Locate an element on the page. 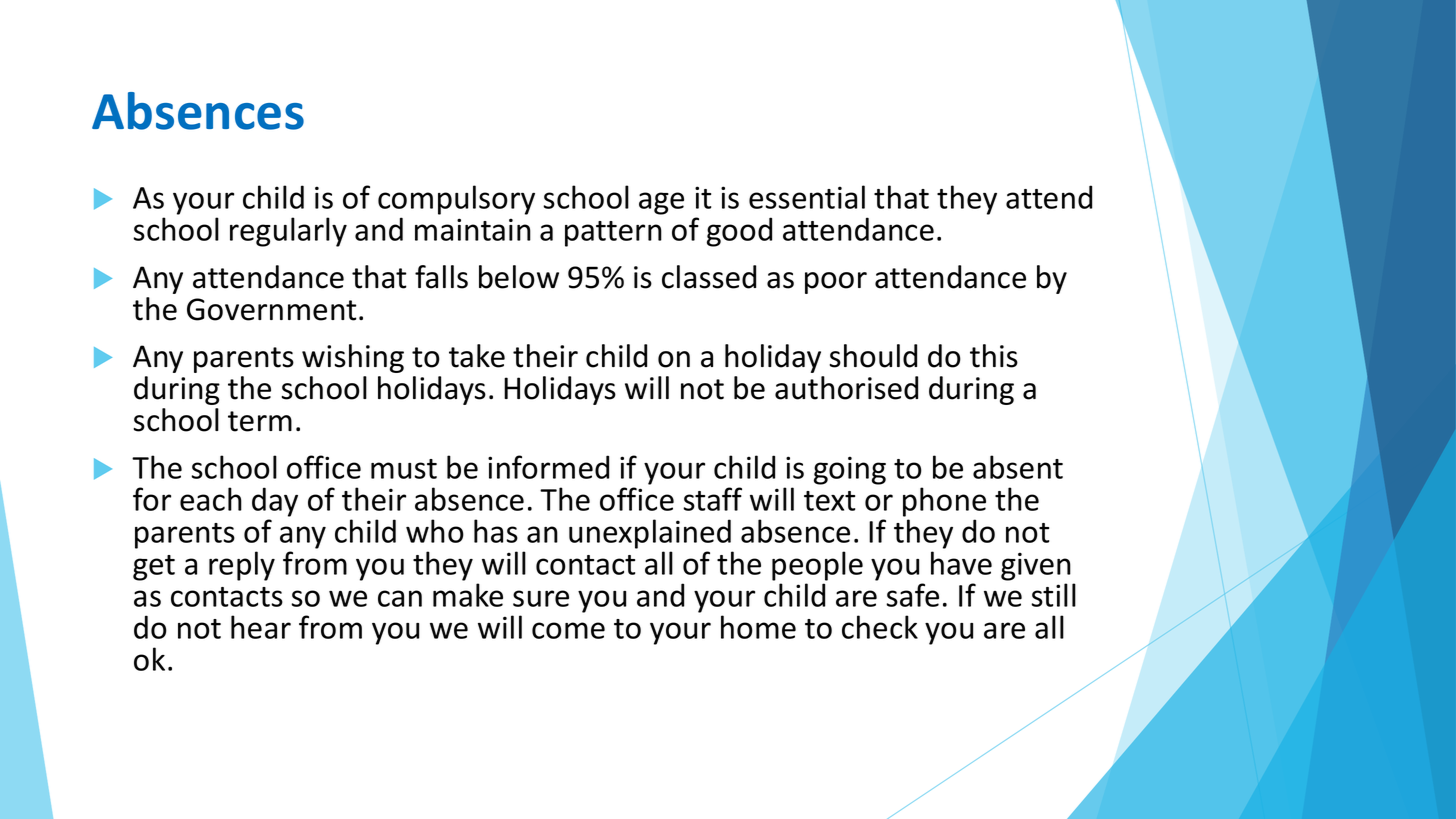 The height and width of the document is (819, 1456). each is located at coordinates (211, 499).
